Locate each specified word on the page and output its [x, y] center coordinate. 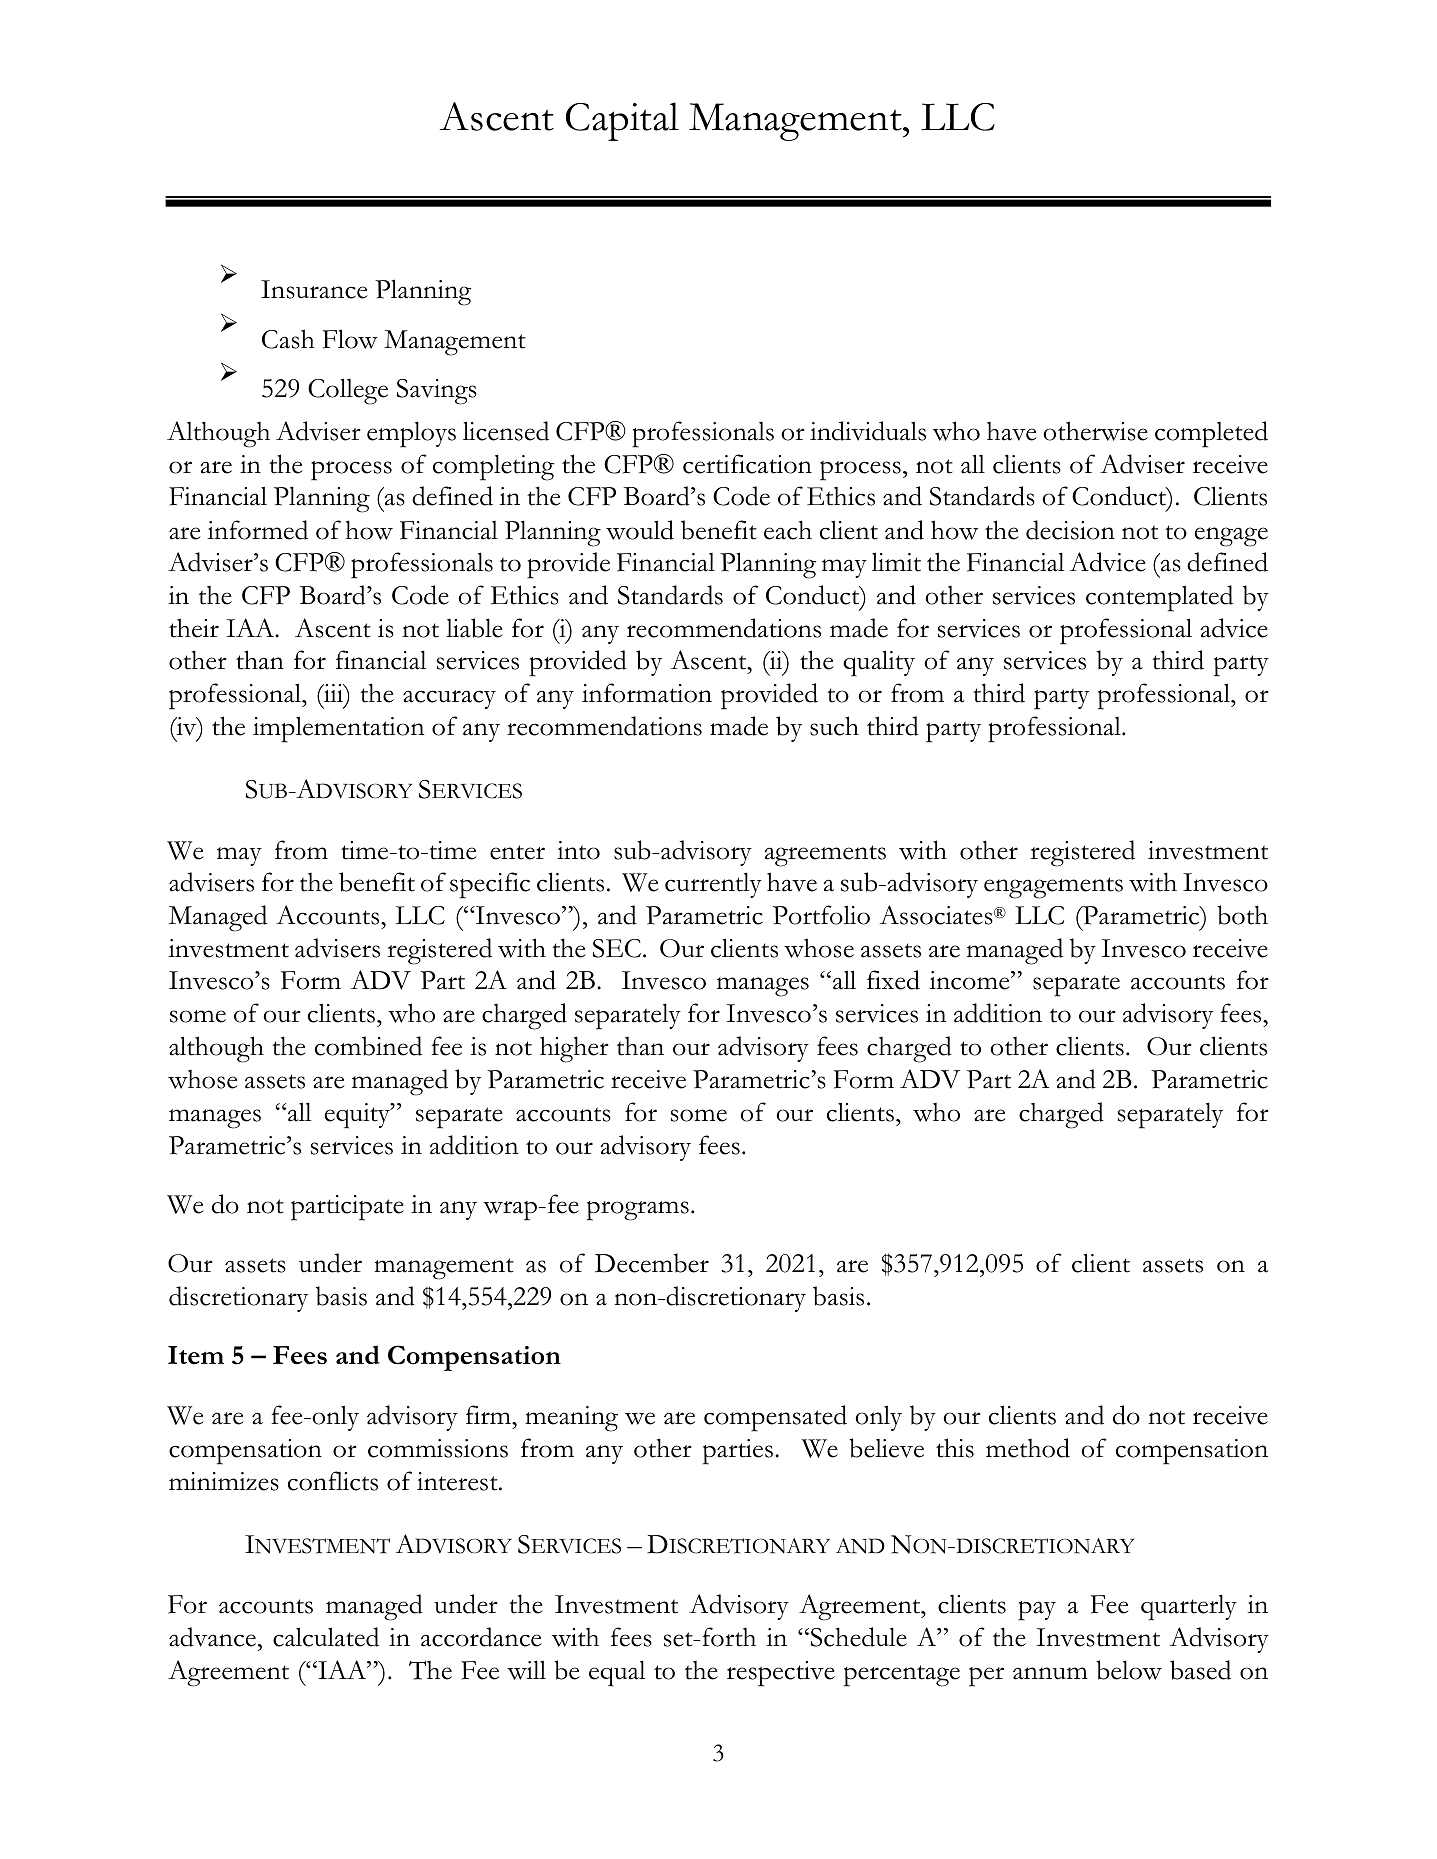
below [1129, 1670]
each [788, 530]
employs [411, 434]
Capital [622, 121]
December [652, 1263]
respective [781, 1674]
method [1028, 1448]
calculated [326, 1637]
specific [490, 885]
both [1242, 915]
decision [1070, 530]
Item [196, 1355]
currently [713, 885]
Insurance [314, 289]
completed [1211, 434]
